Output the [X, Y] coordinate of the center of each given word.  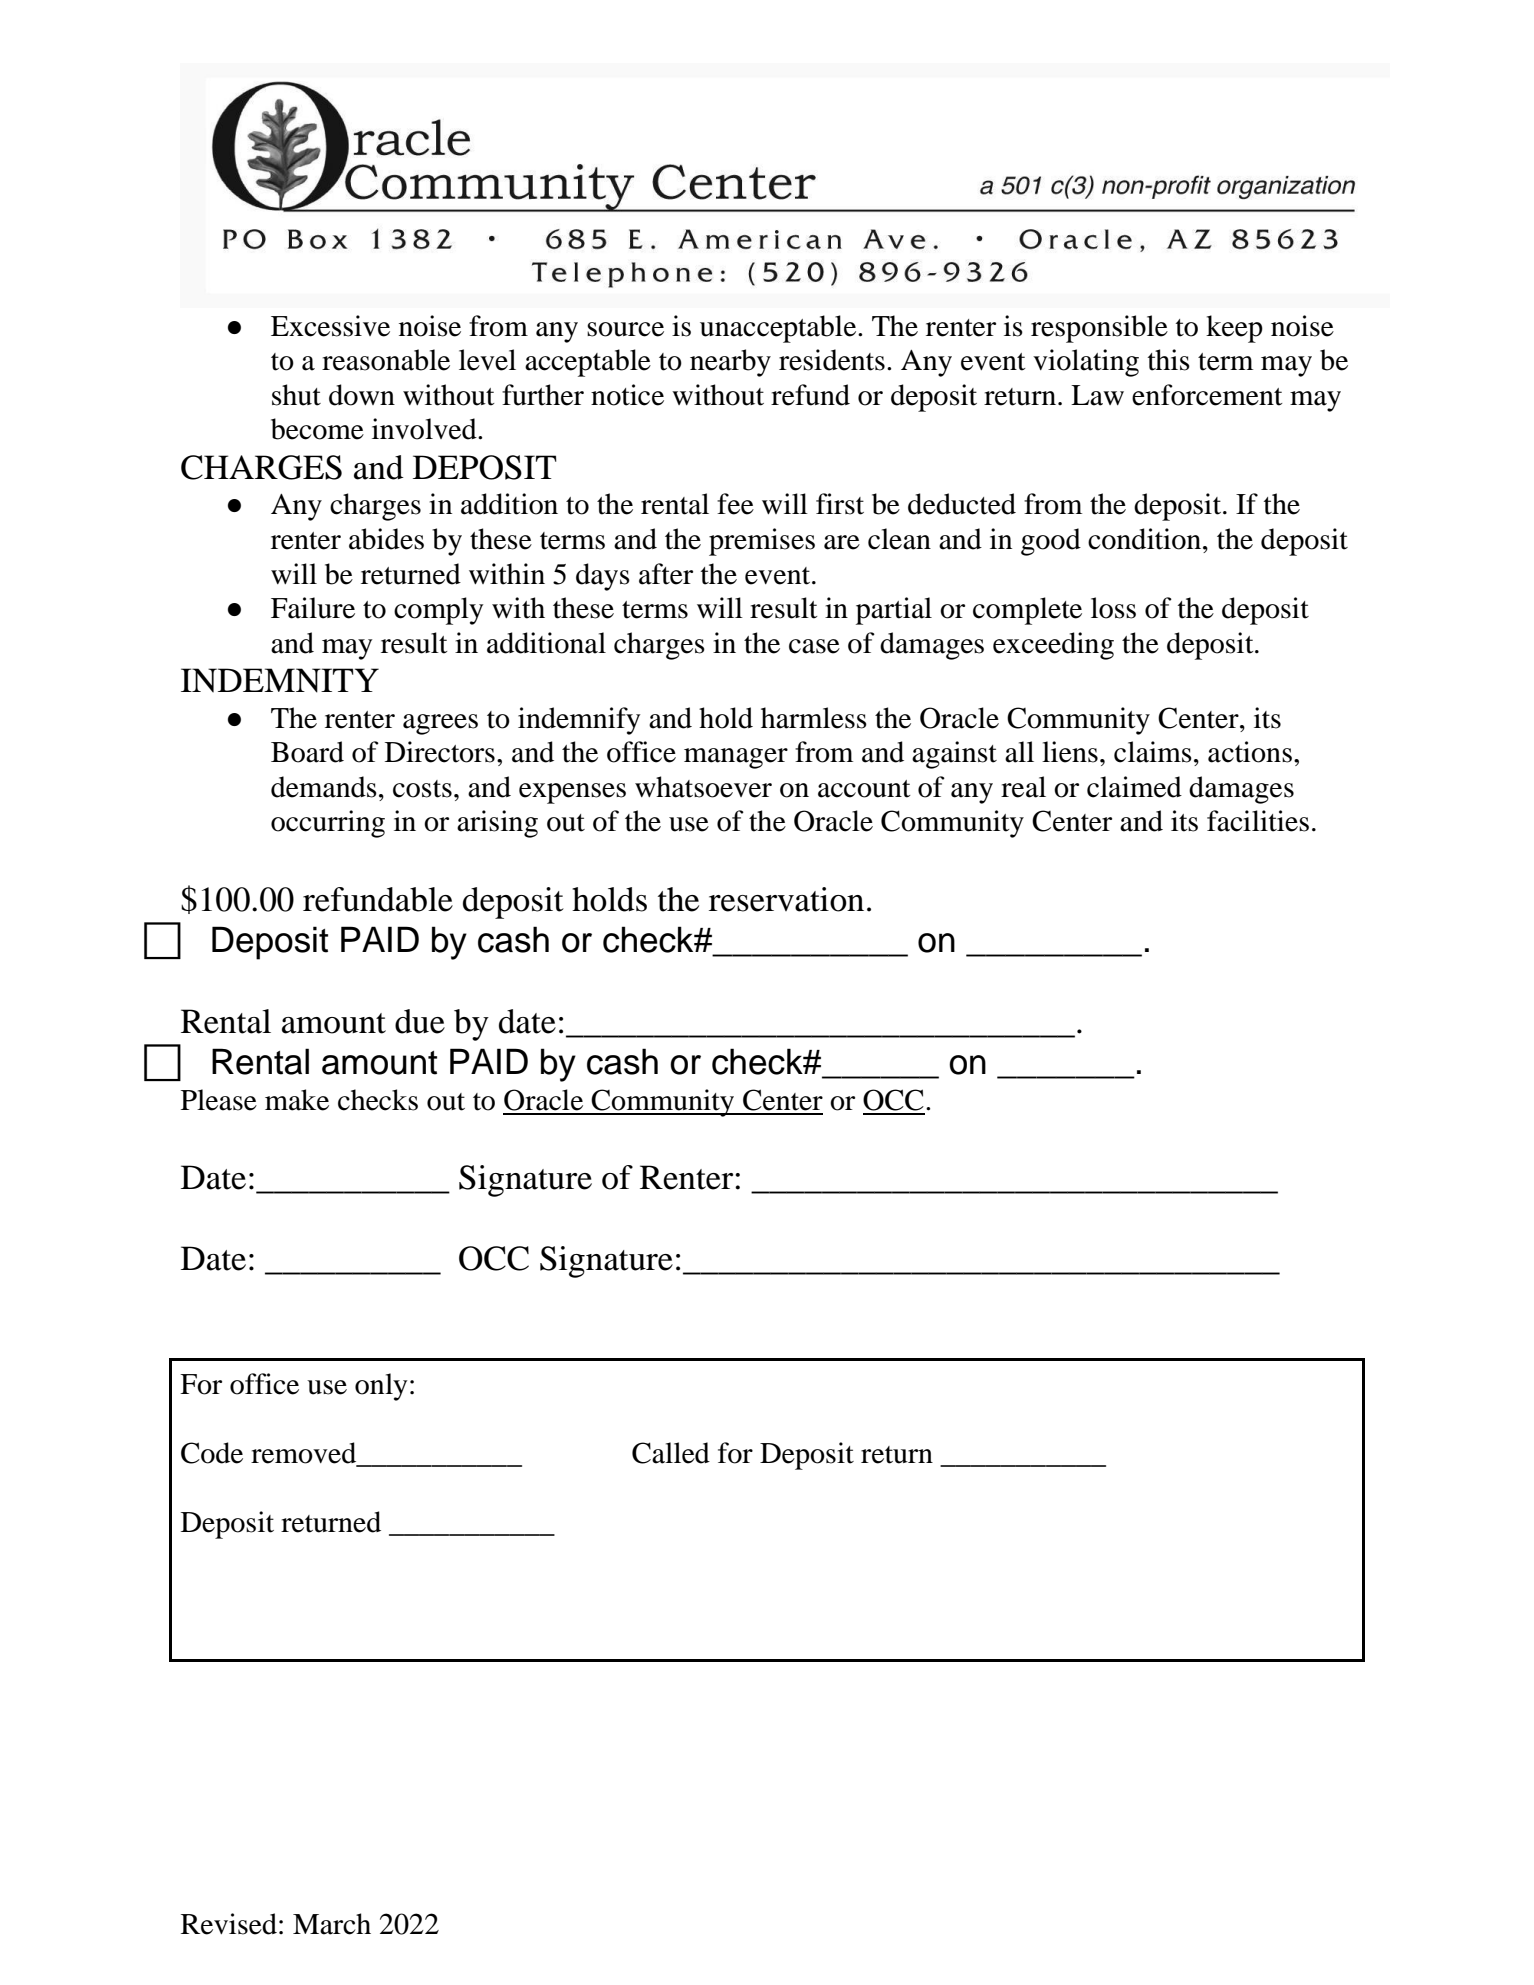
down [362, 395]
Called [671, 1453]
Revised [229, 1924]
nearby [730, 363]
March [332, 1924]
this [1169, 360]
